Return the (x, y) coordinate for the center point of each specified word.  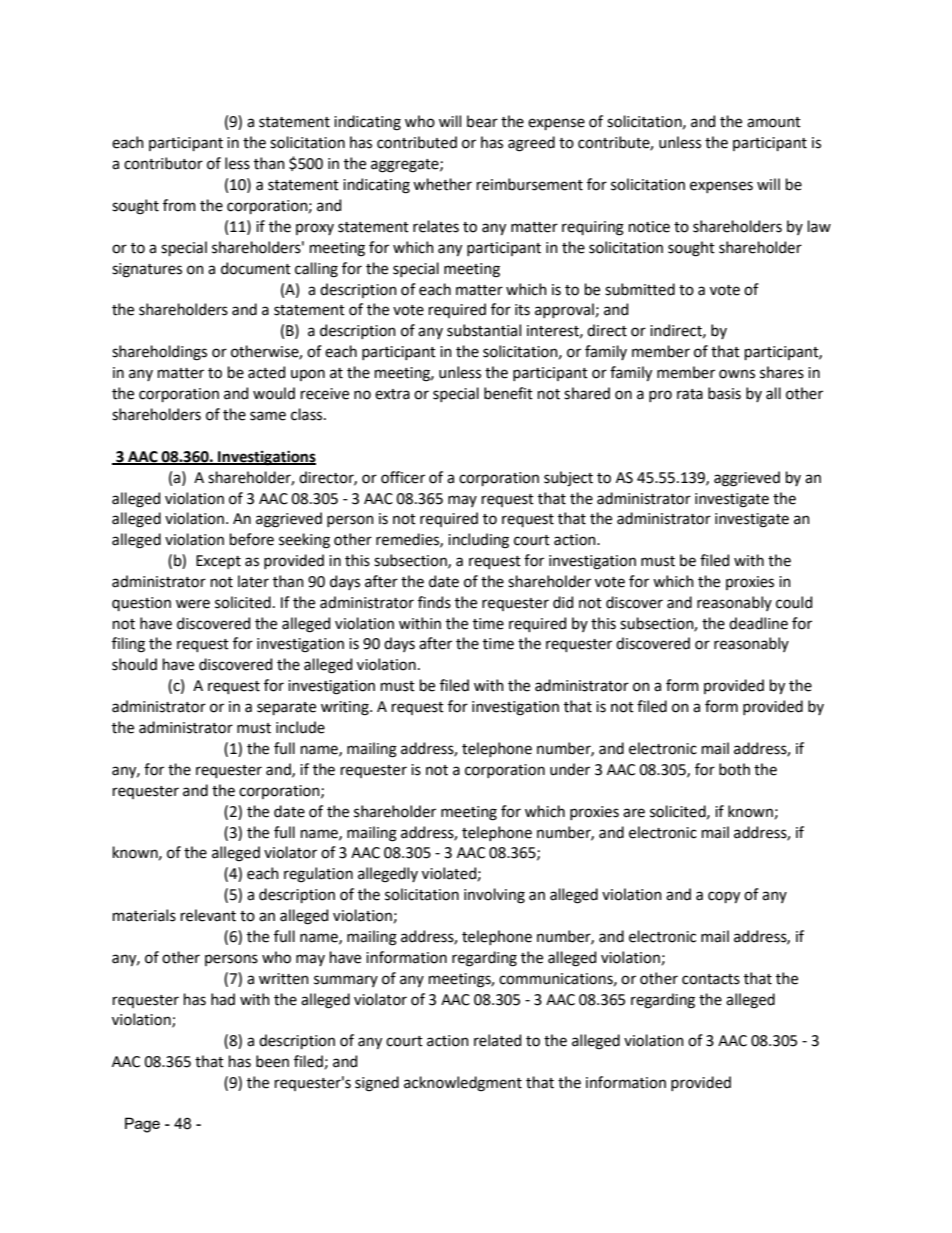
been (272, 1061)
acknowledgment (463, 1084)
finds (434, 602)
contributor (163, 163)
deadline (758, 623)
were (193, 604)
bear (482, 121)
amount (774, 122)
